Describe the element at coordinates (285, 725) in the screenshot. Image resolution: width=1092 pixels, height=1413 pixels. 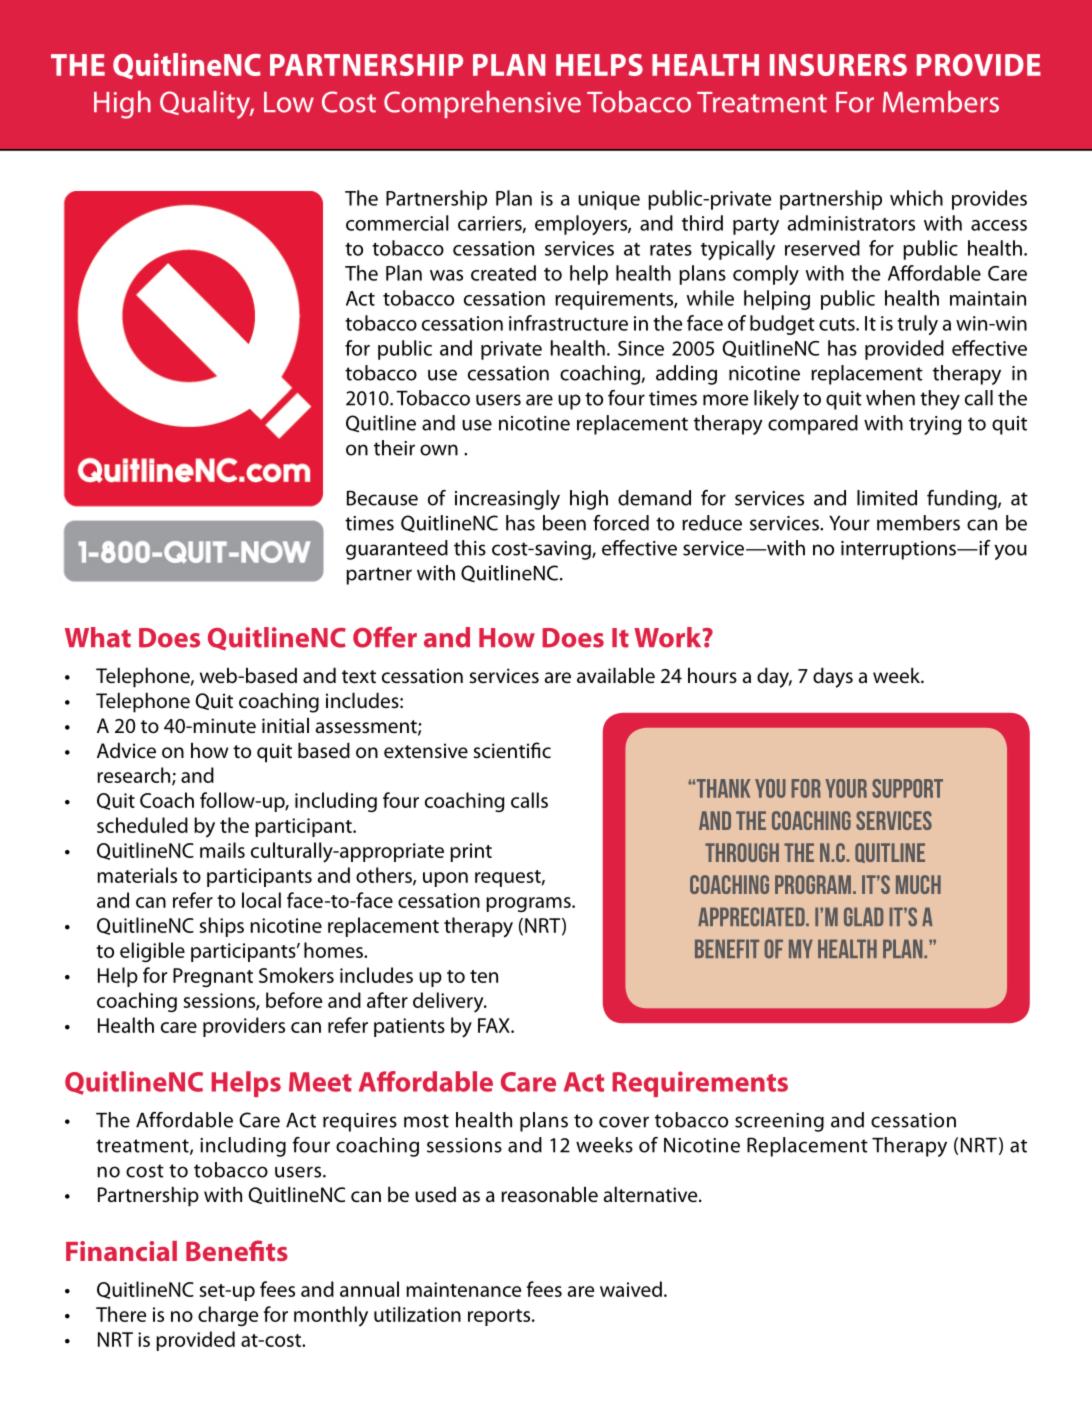
I see `initial` at that location.
